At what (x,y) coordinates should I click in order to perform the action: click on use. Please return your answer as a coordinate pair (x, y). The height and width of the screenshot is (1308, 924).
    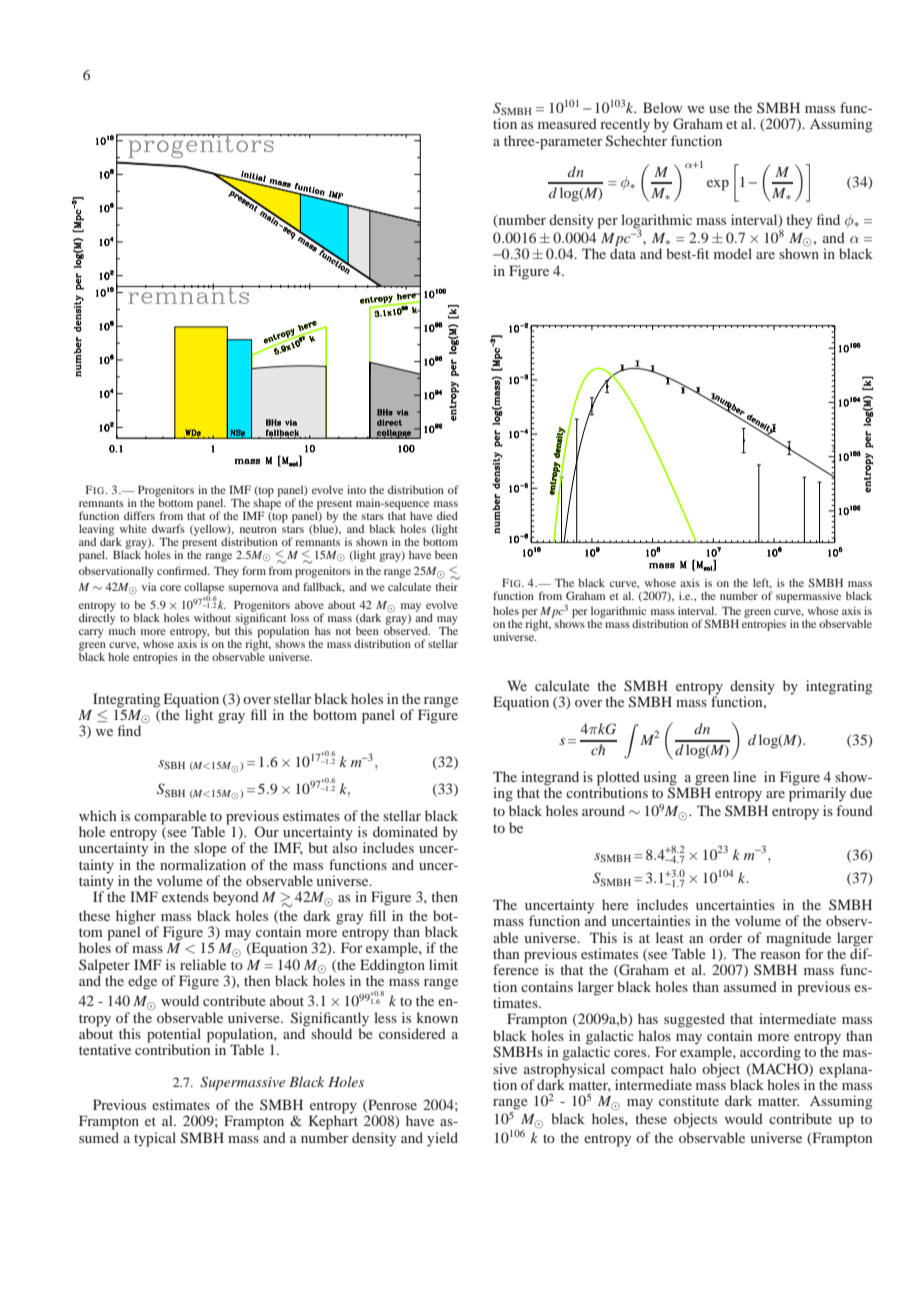
    Looking at the image, I should click on (719, 109).
